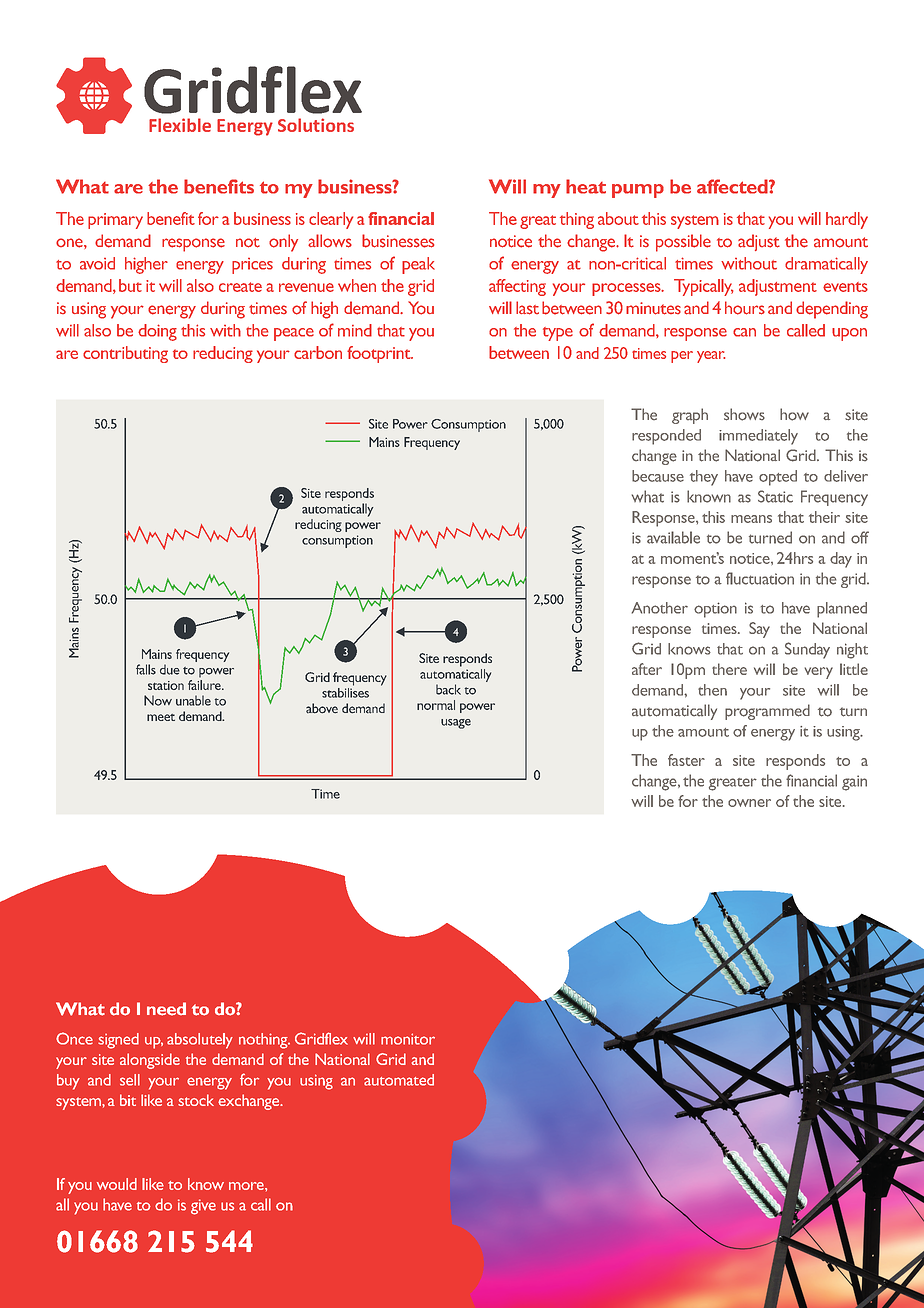 The width and height of the document is (924, 1308). Describe the element at coordinates (125, 354) in the document. I see `contributing` at that location.
